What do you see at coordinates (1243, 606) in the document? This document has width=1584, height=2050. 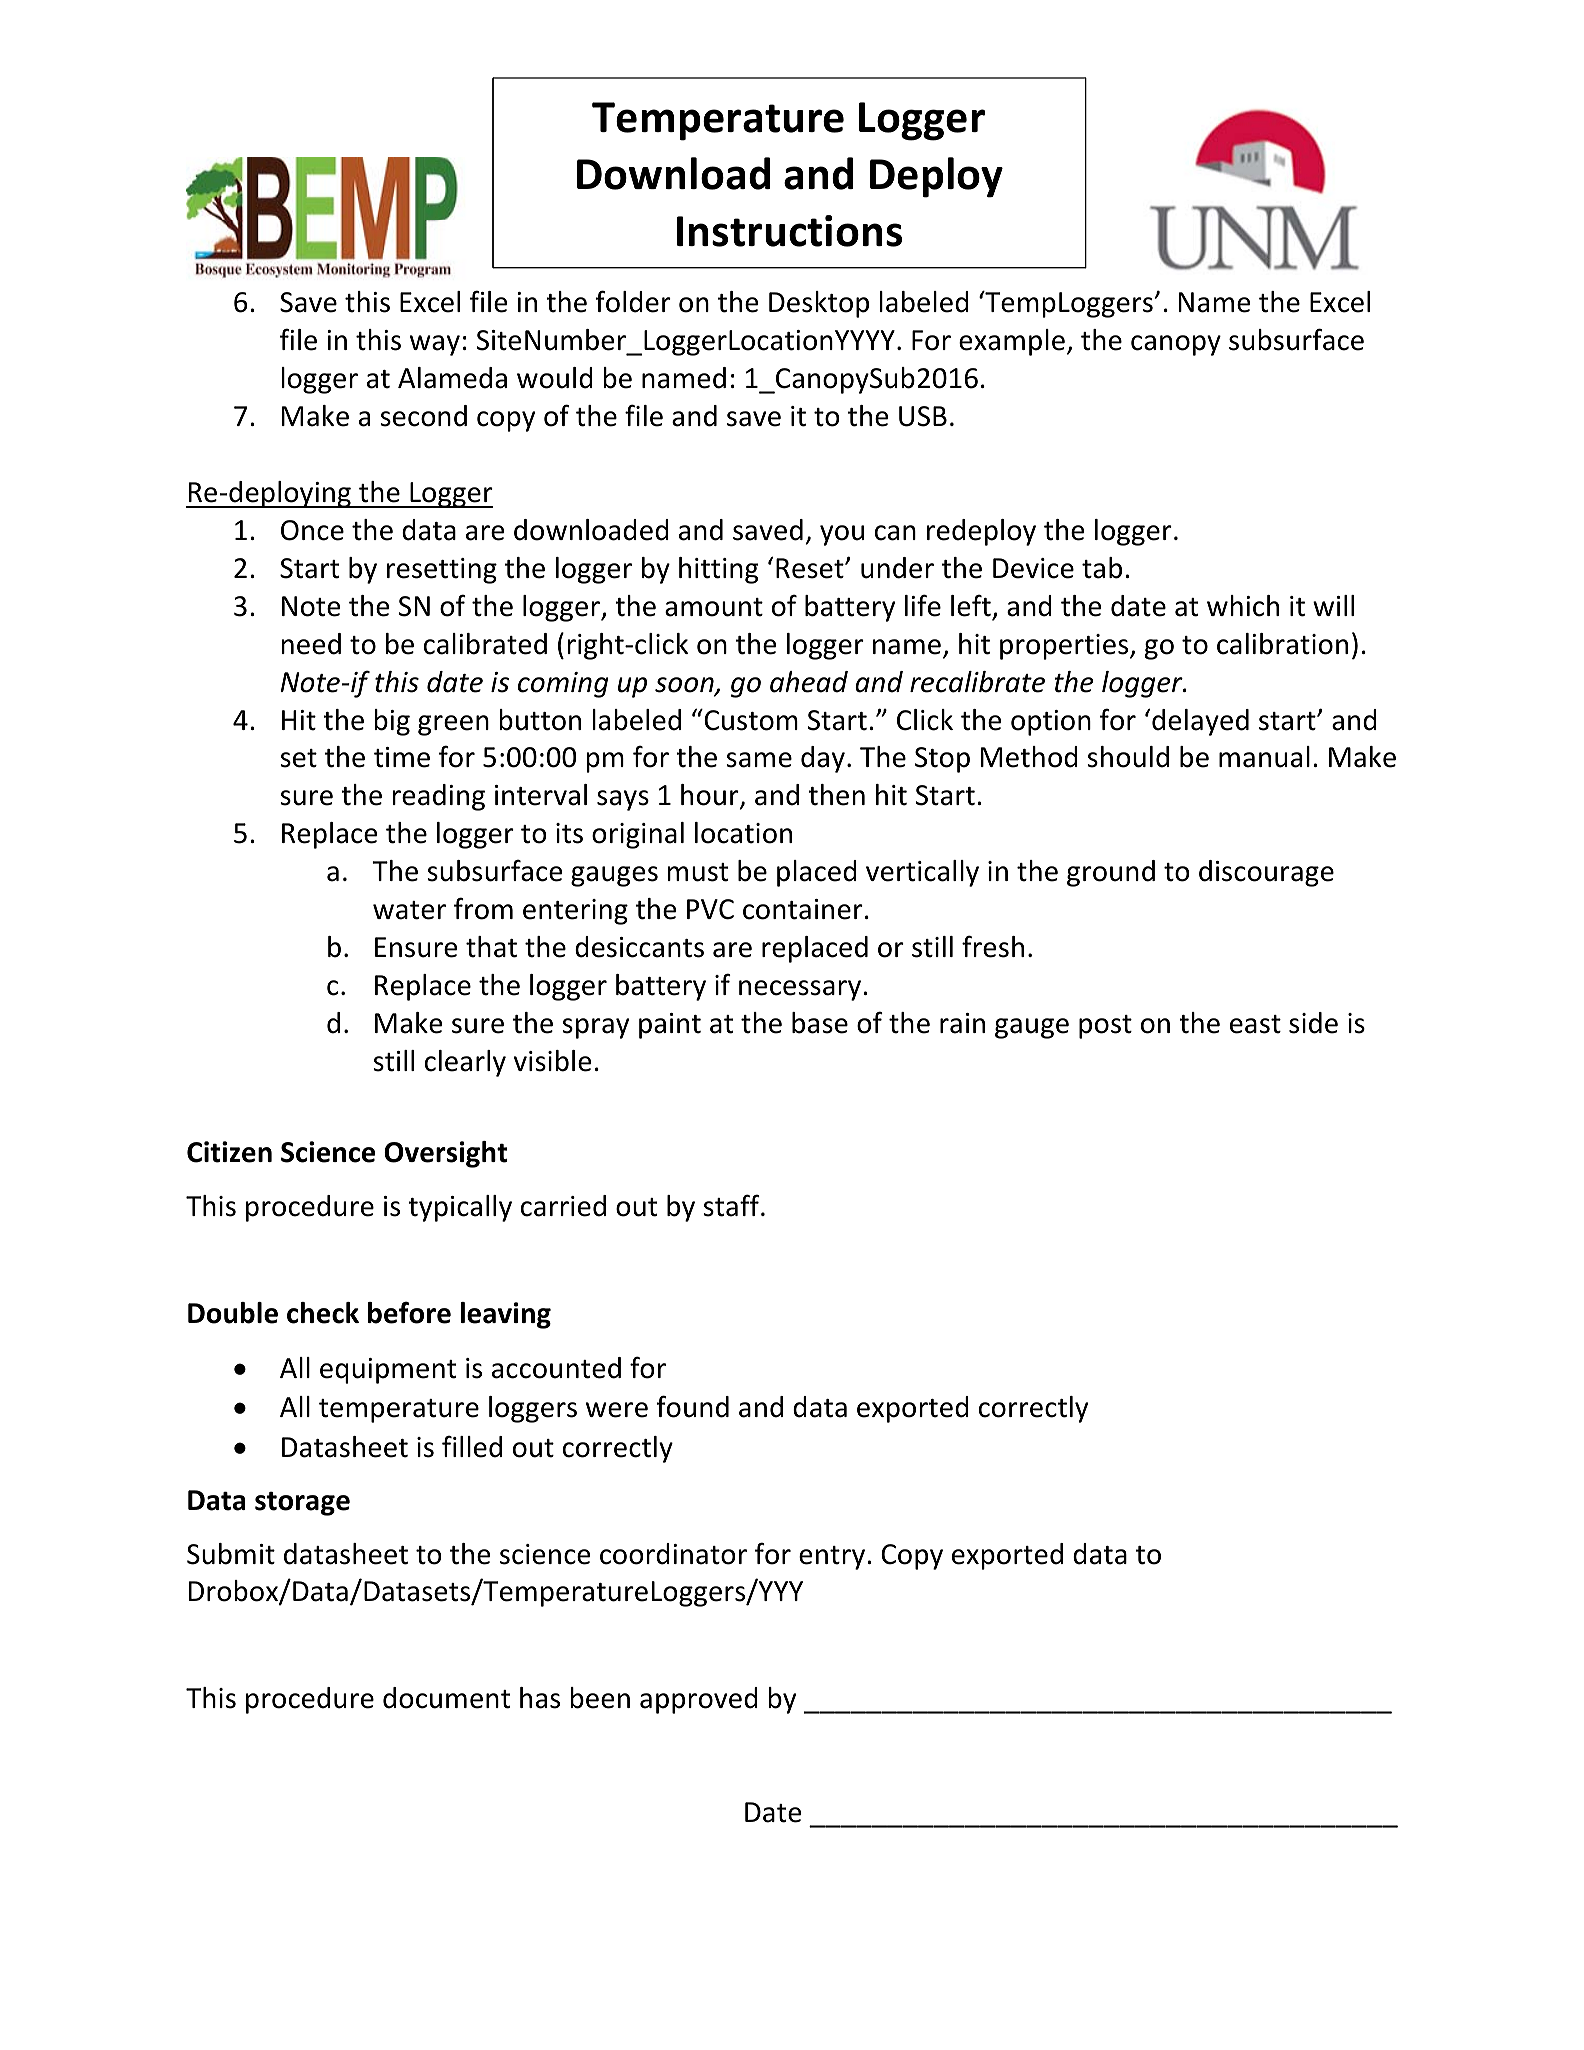 I see `which` at bounding box center [1243, 606].
